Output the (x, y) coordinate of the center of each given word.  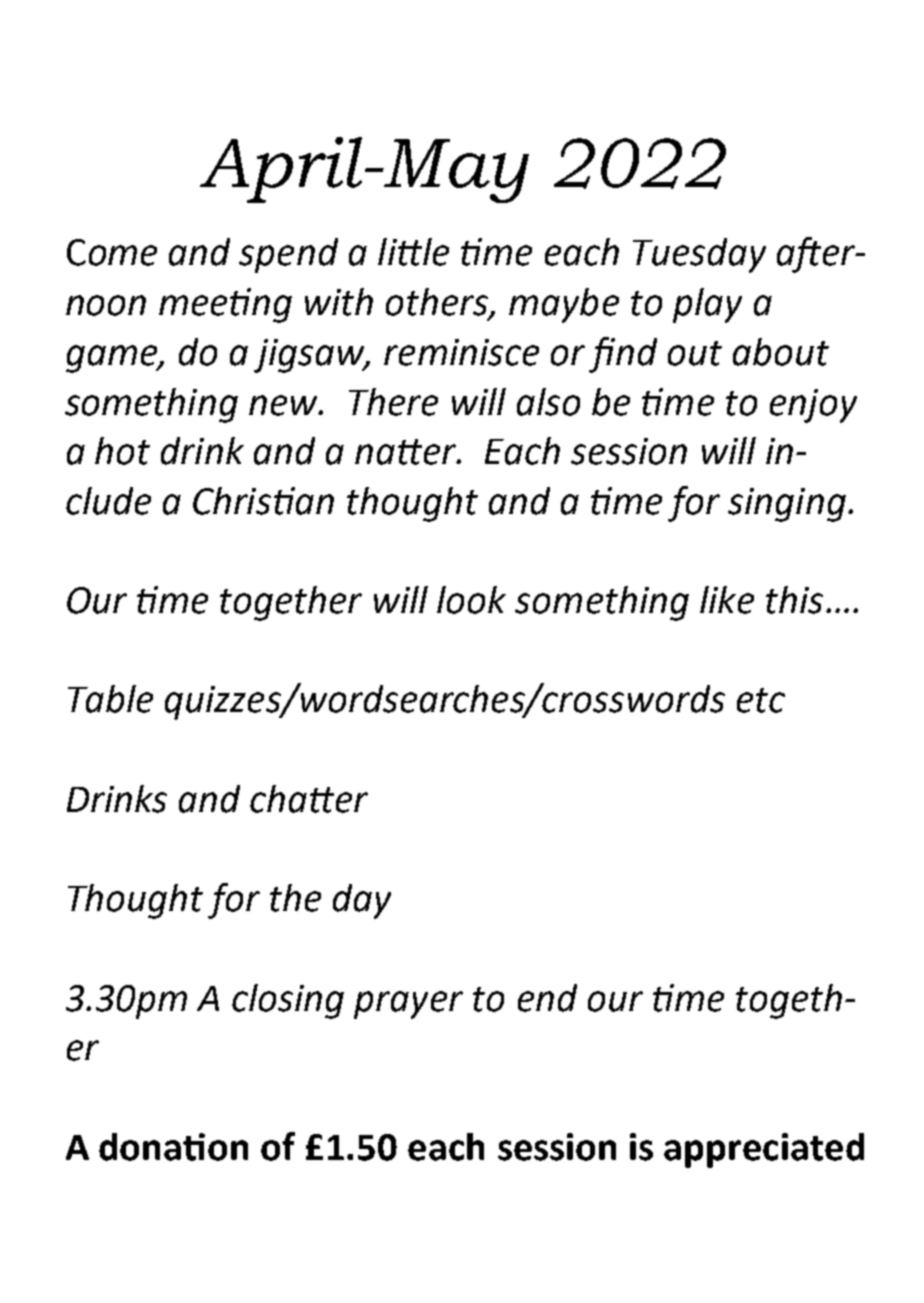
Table (110, 699)
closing (288, 1001)
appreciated (764, 1150)
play (707, 305)
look (471, 600)
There (393, 402)
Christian (263, 501)
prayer (408, 1005)
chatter (309, 799)
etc (761, 700)
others (438, 303)
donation (173, 1147)
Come (112, 252)
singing (788, 505)
